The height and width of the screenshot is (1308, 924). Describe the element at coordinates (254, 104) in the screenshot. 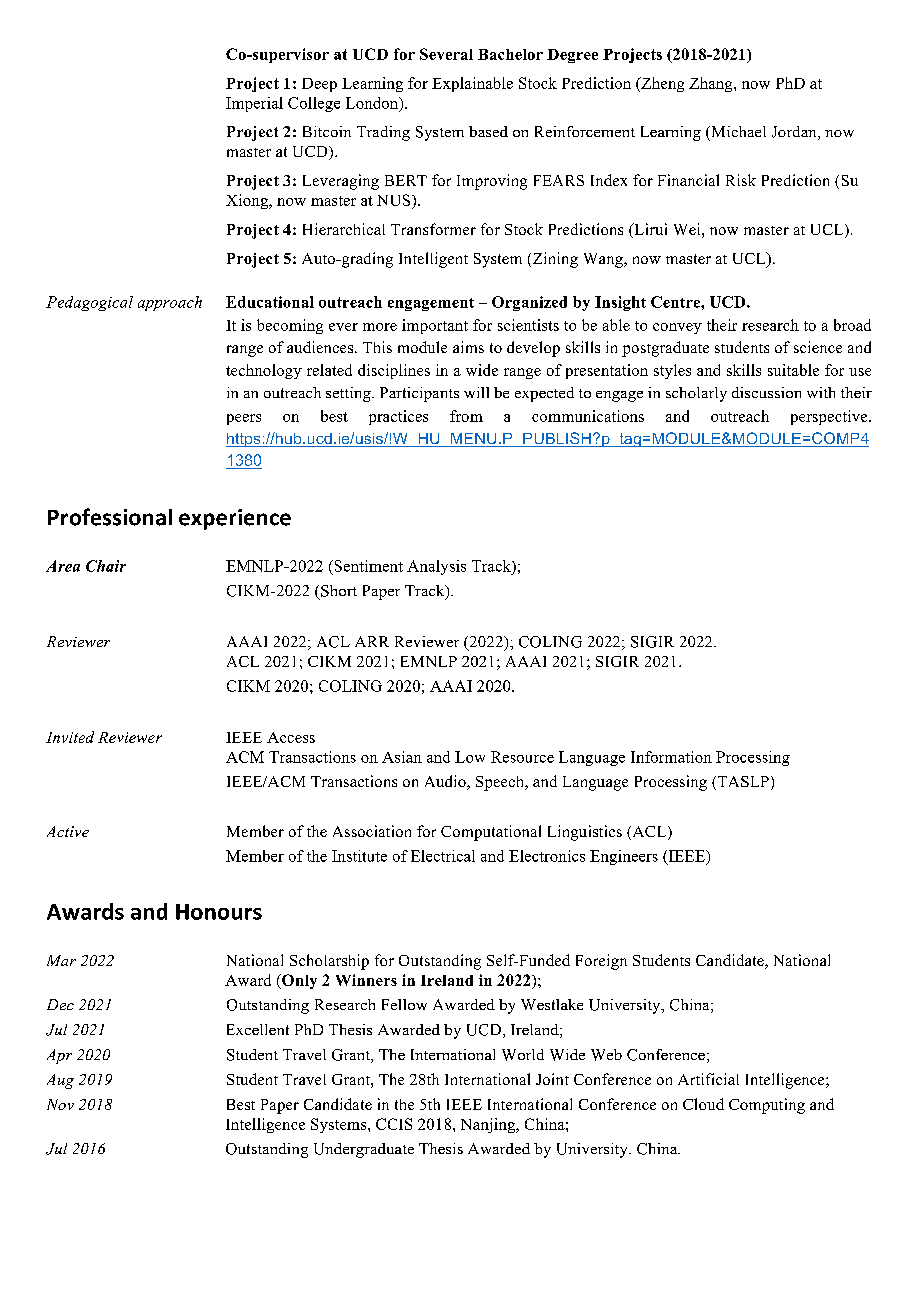

I see `Imperial` at that location.
